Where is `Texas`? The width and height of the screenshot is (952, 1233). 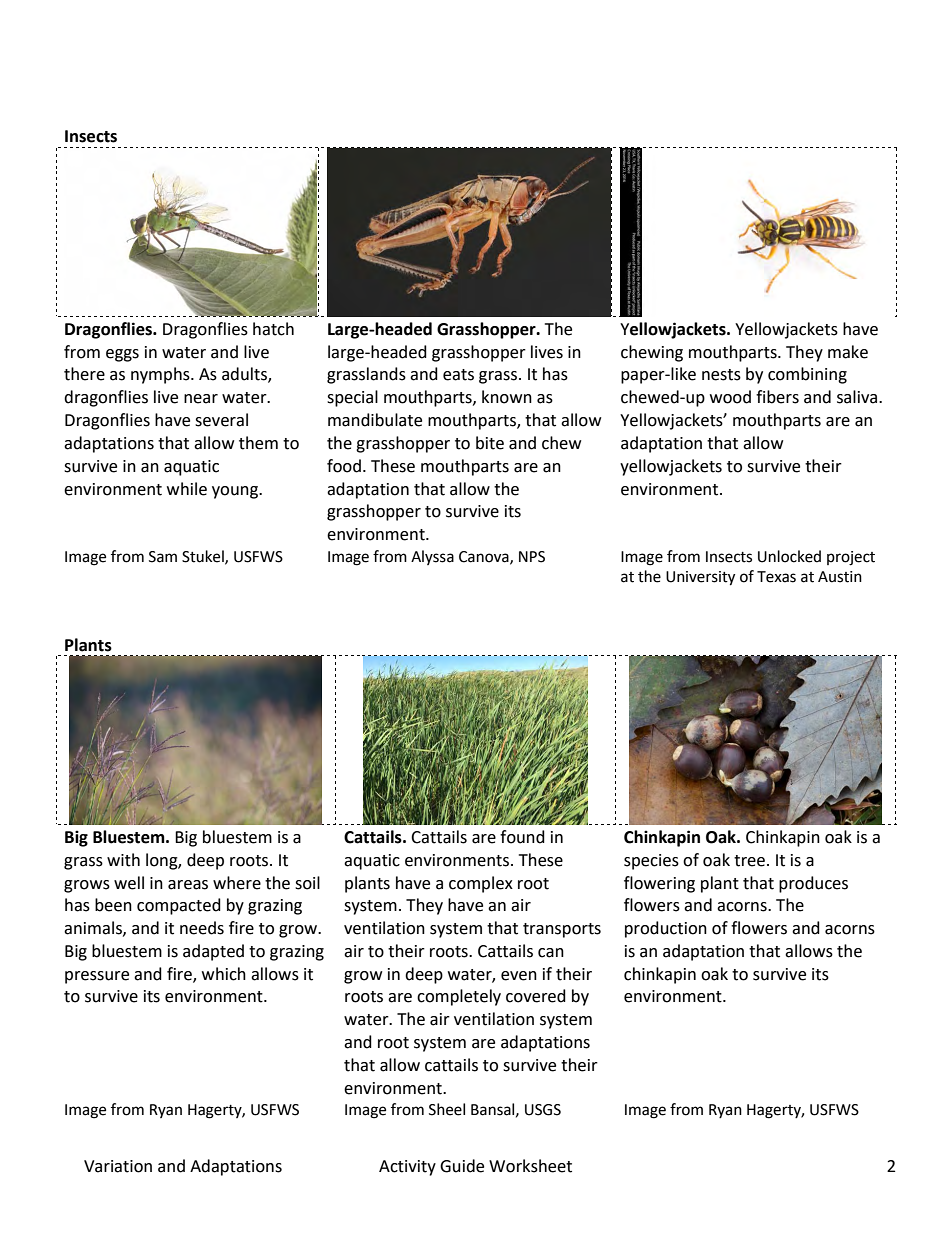 Texas is located at coordinates (776, 577).
